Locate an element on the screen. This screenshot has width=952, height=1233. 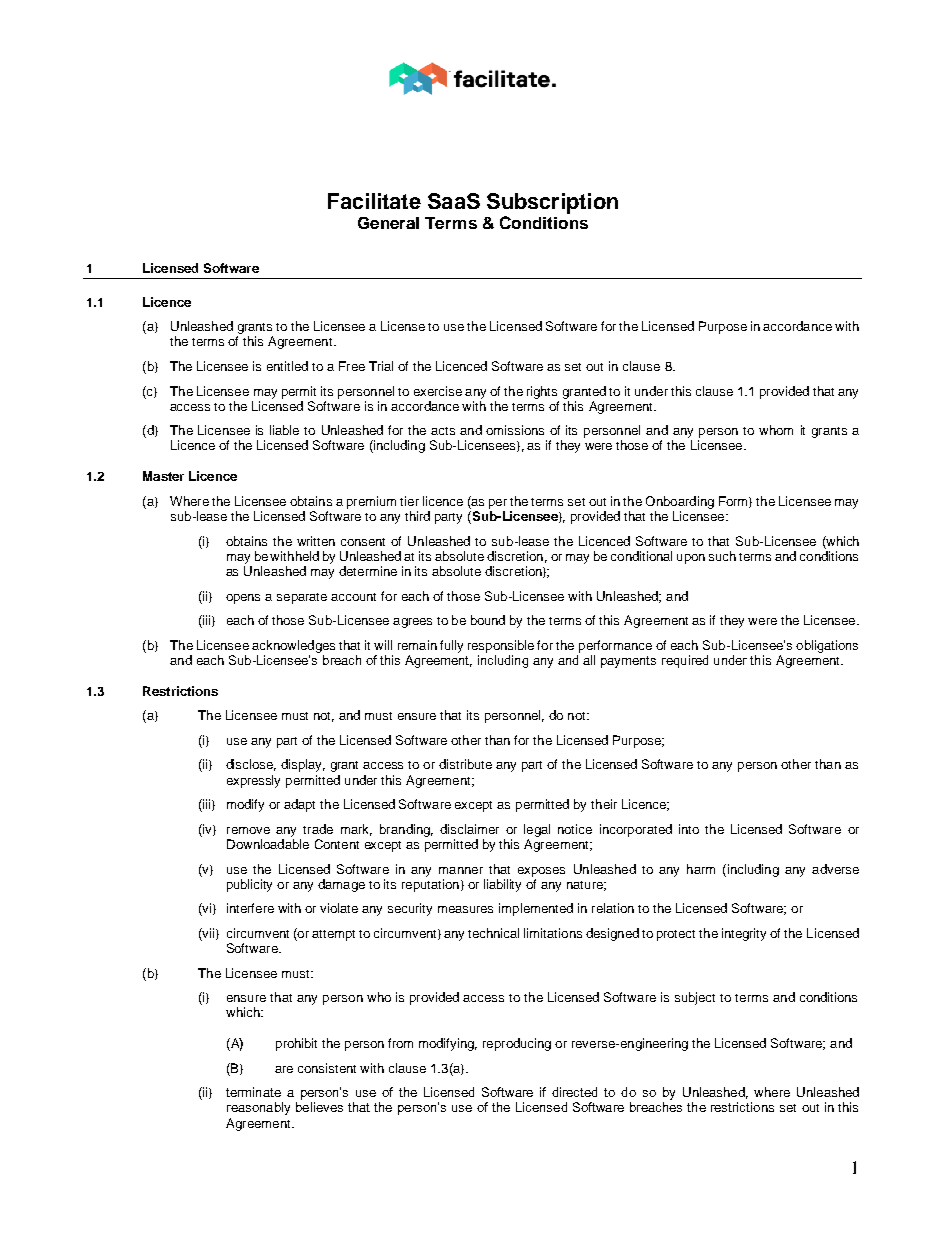
written is located at coordinates (316, 541).
